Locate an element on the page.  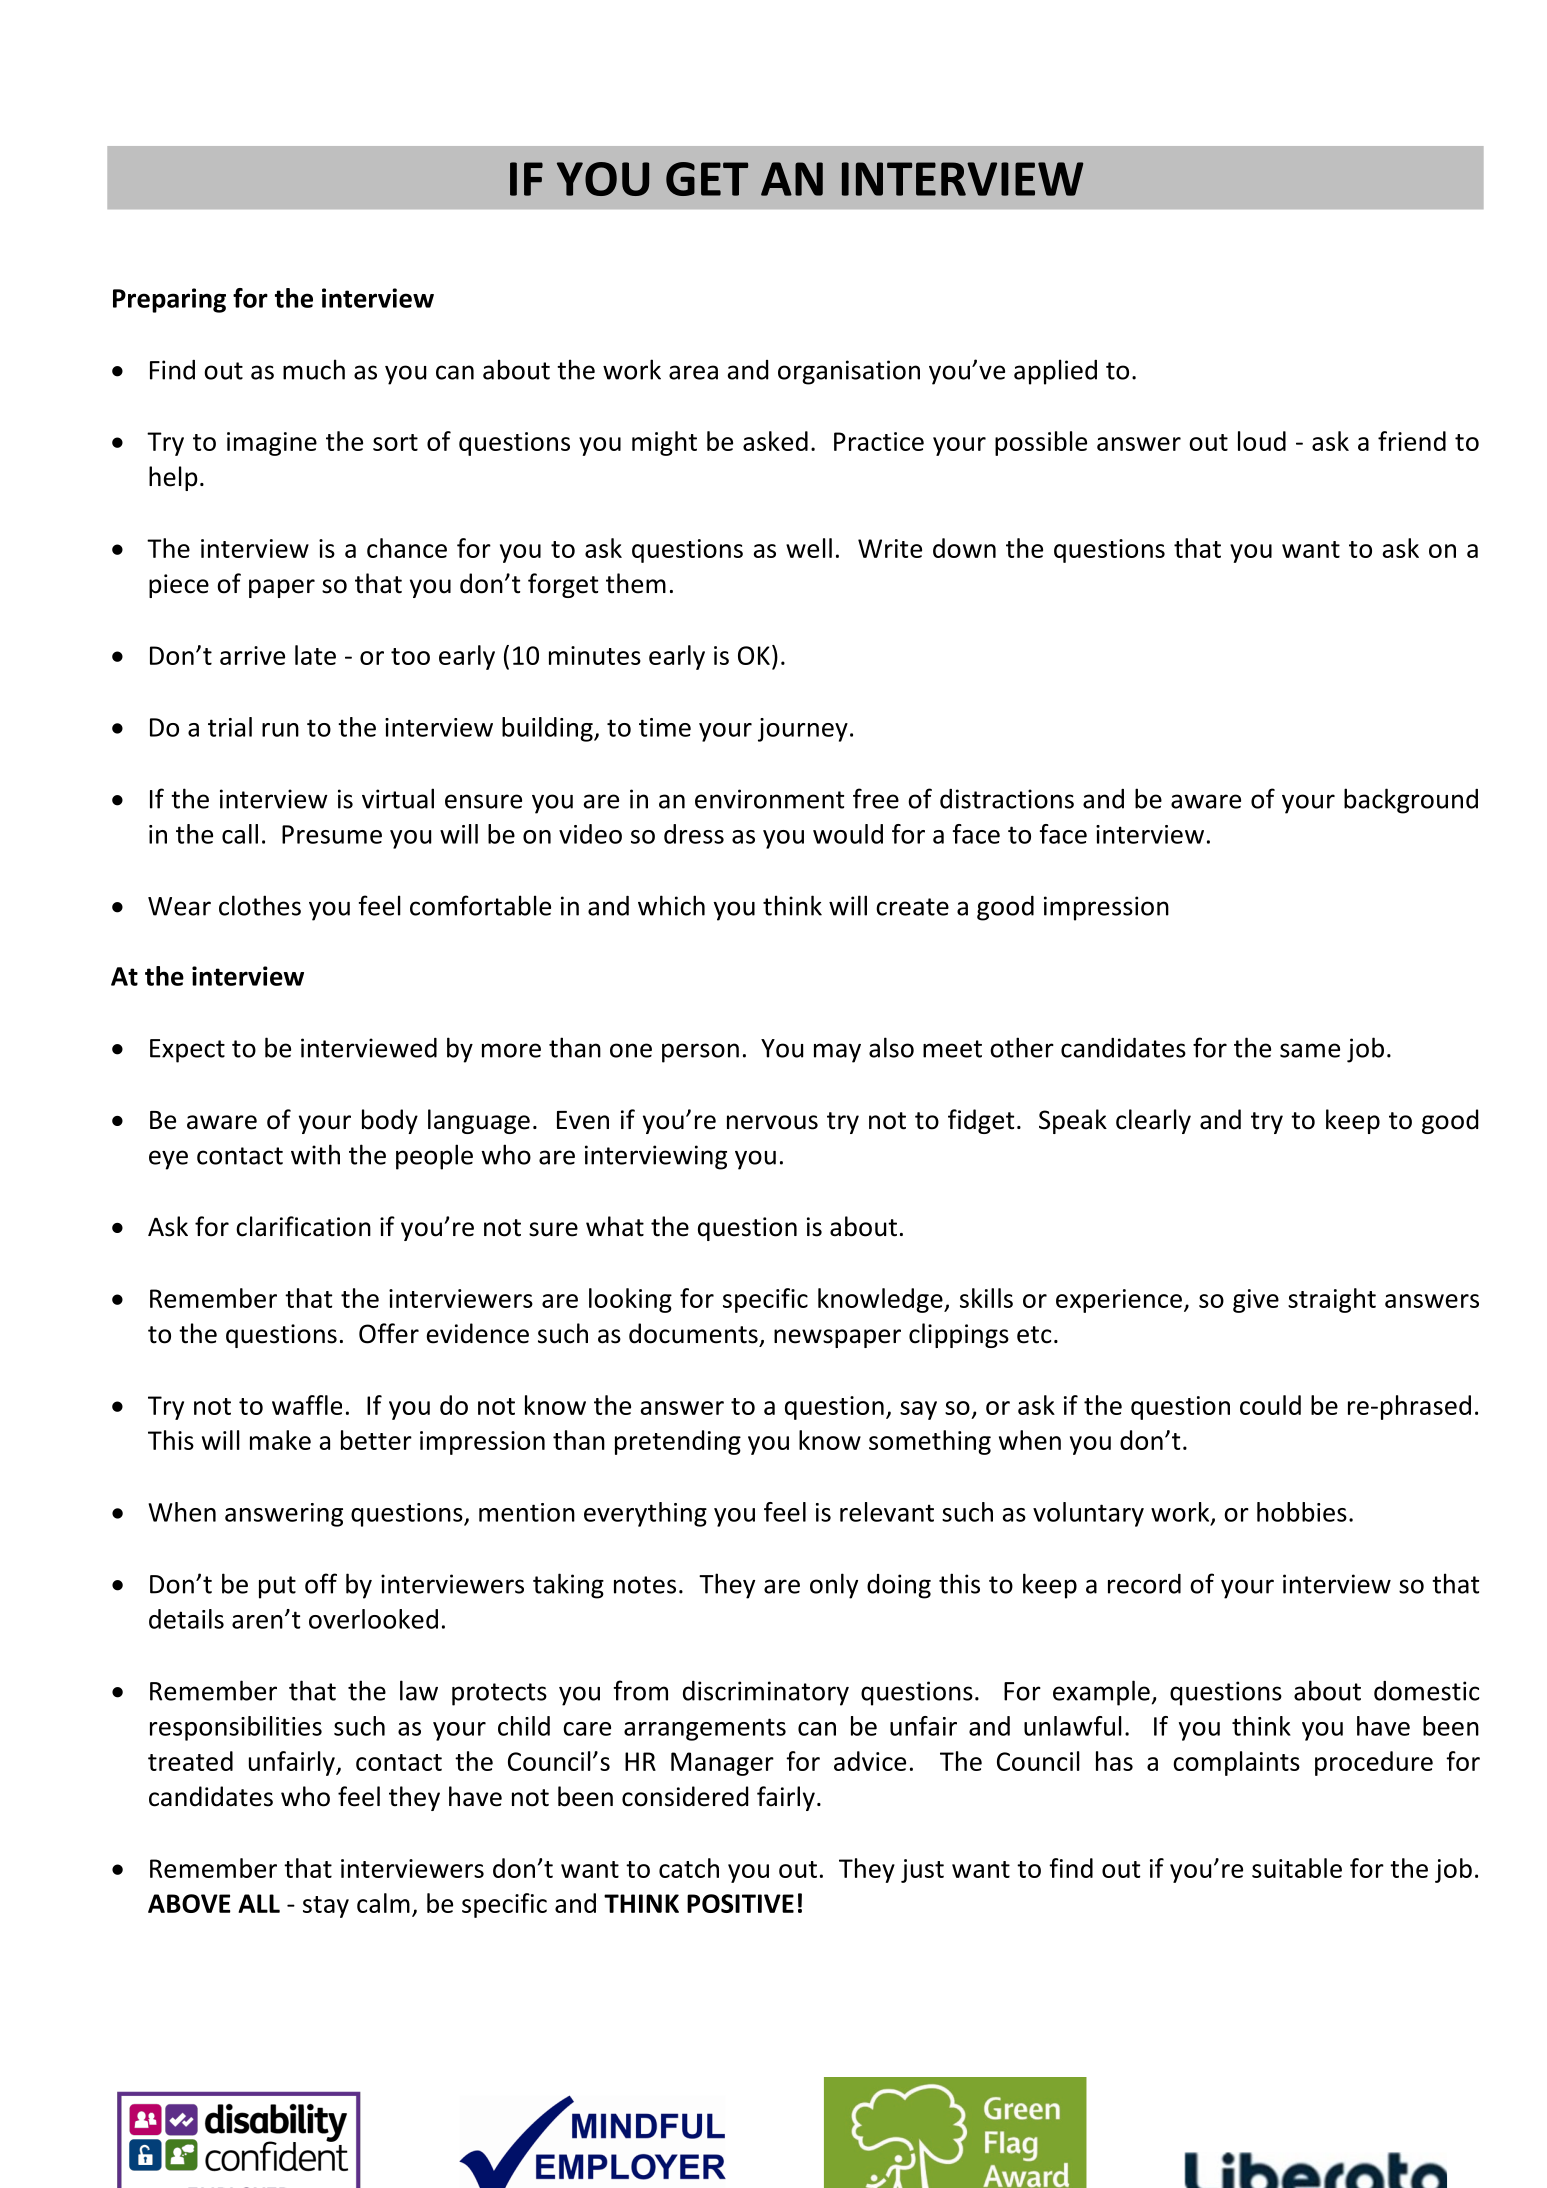
loud is located at coordinates (1262, 441).
